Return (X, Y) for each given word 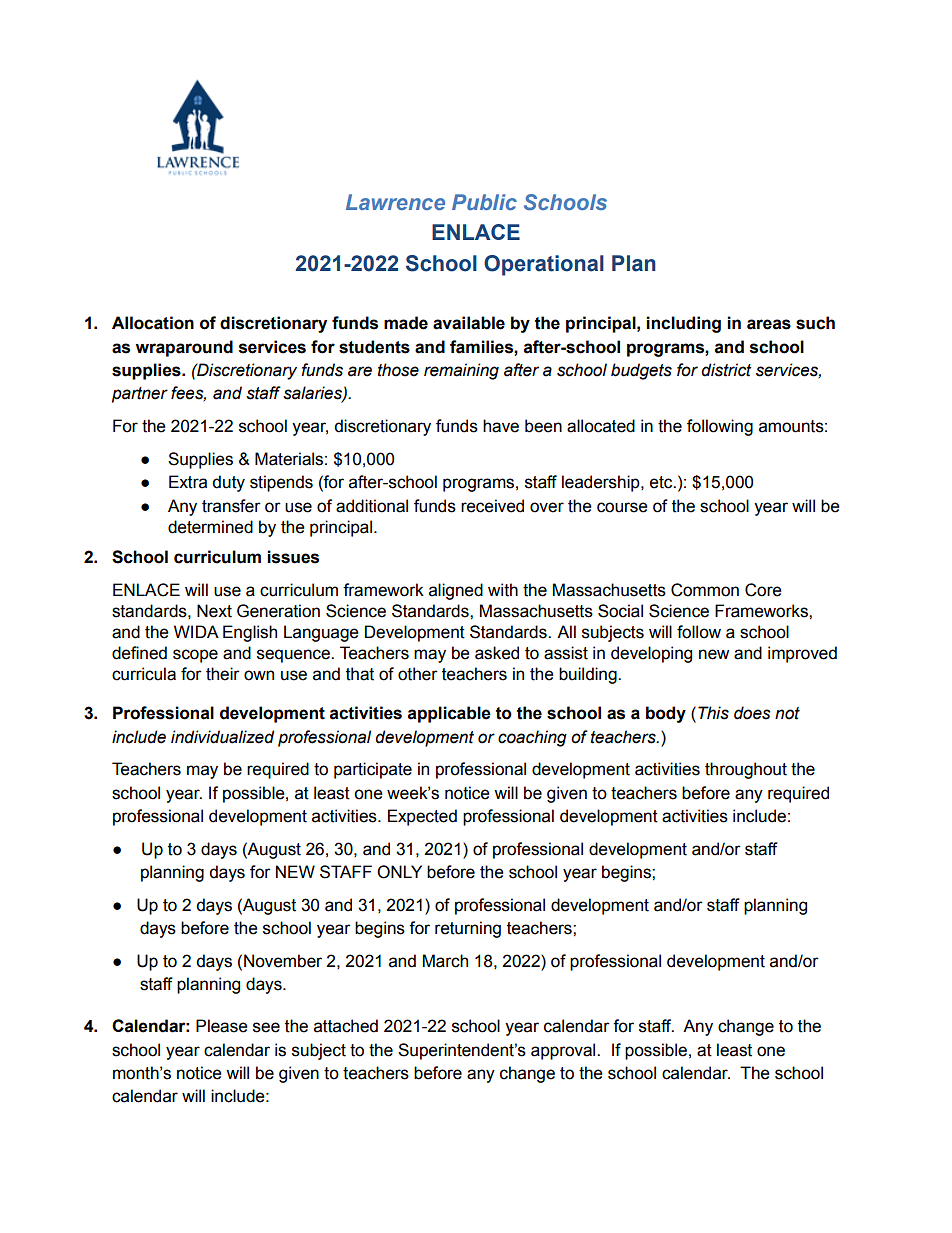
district (726, 370)
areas (769, 324)
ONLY (399, 872)
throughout (746, 770)
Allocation (153, 323)
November (283, 961)
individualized (222, 737)
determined (210, 527)
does (752, 713)
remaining (461, 371)
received (492, 506)
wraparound (184, 348)
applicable (449, 714)
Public (484, 202)
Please (222, 1026)
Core (763, 590)
